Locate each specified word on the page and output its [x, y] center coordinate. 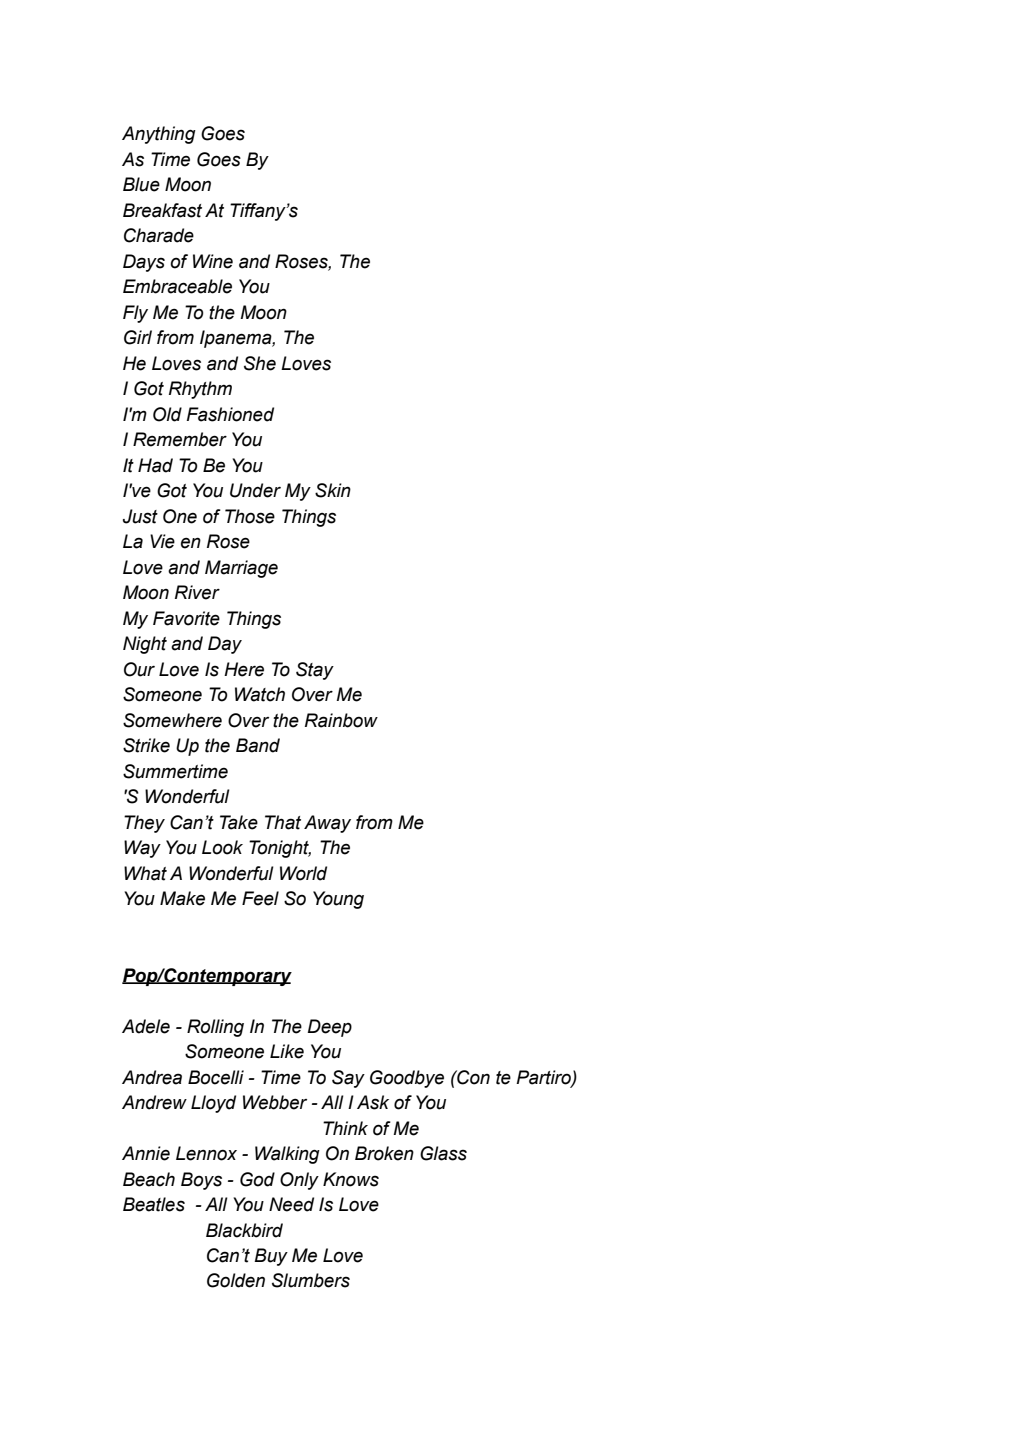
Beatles [154, 1204]
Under [255, 490]
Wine [213, 261]
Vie [162, 541]
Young [338, 900]
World [303, 873]
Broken [384, 1153]
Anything [159, 135]
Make [182, 898]
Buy [271, 1257]
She [260, 363]
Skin [333, 490]
